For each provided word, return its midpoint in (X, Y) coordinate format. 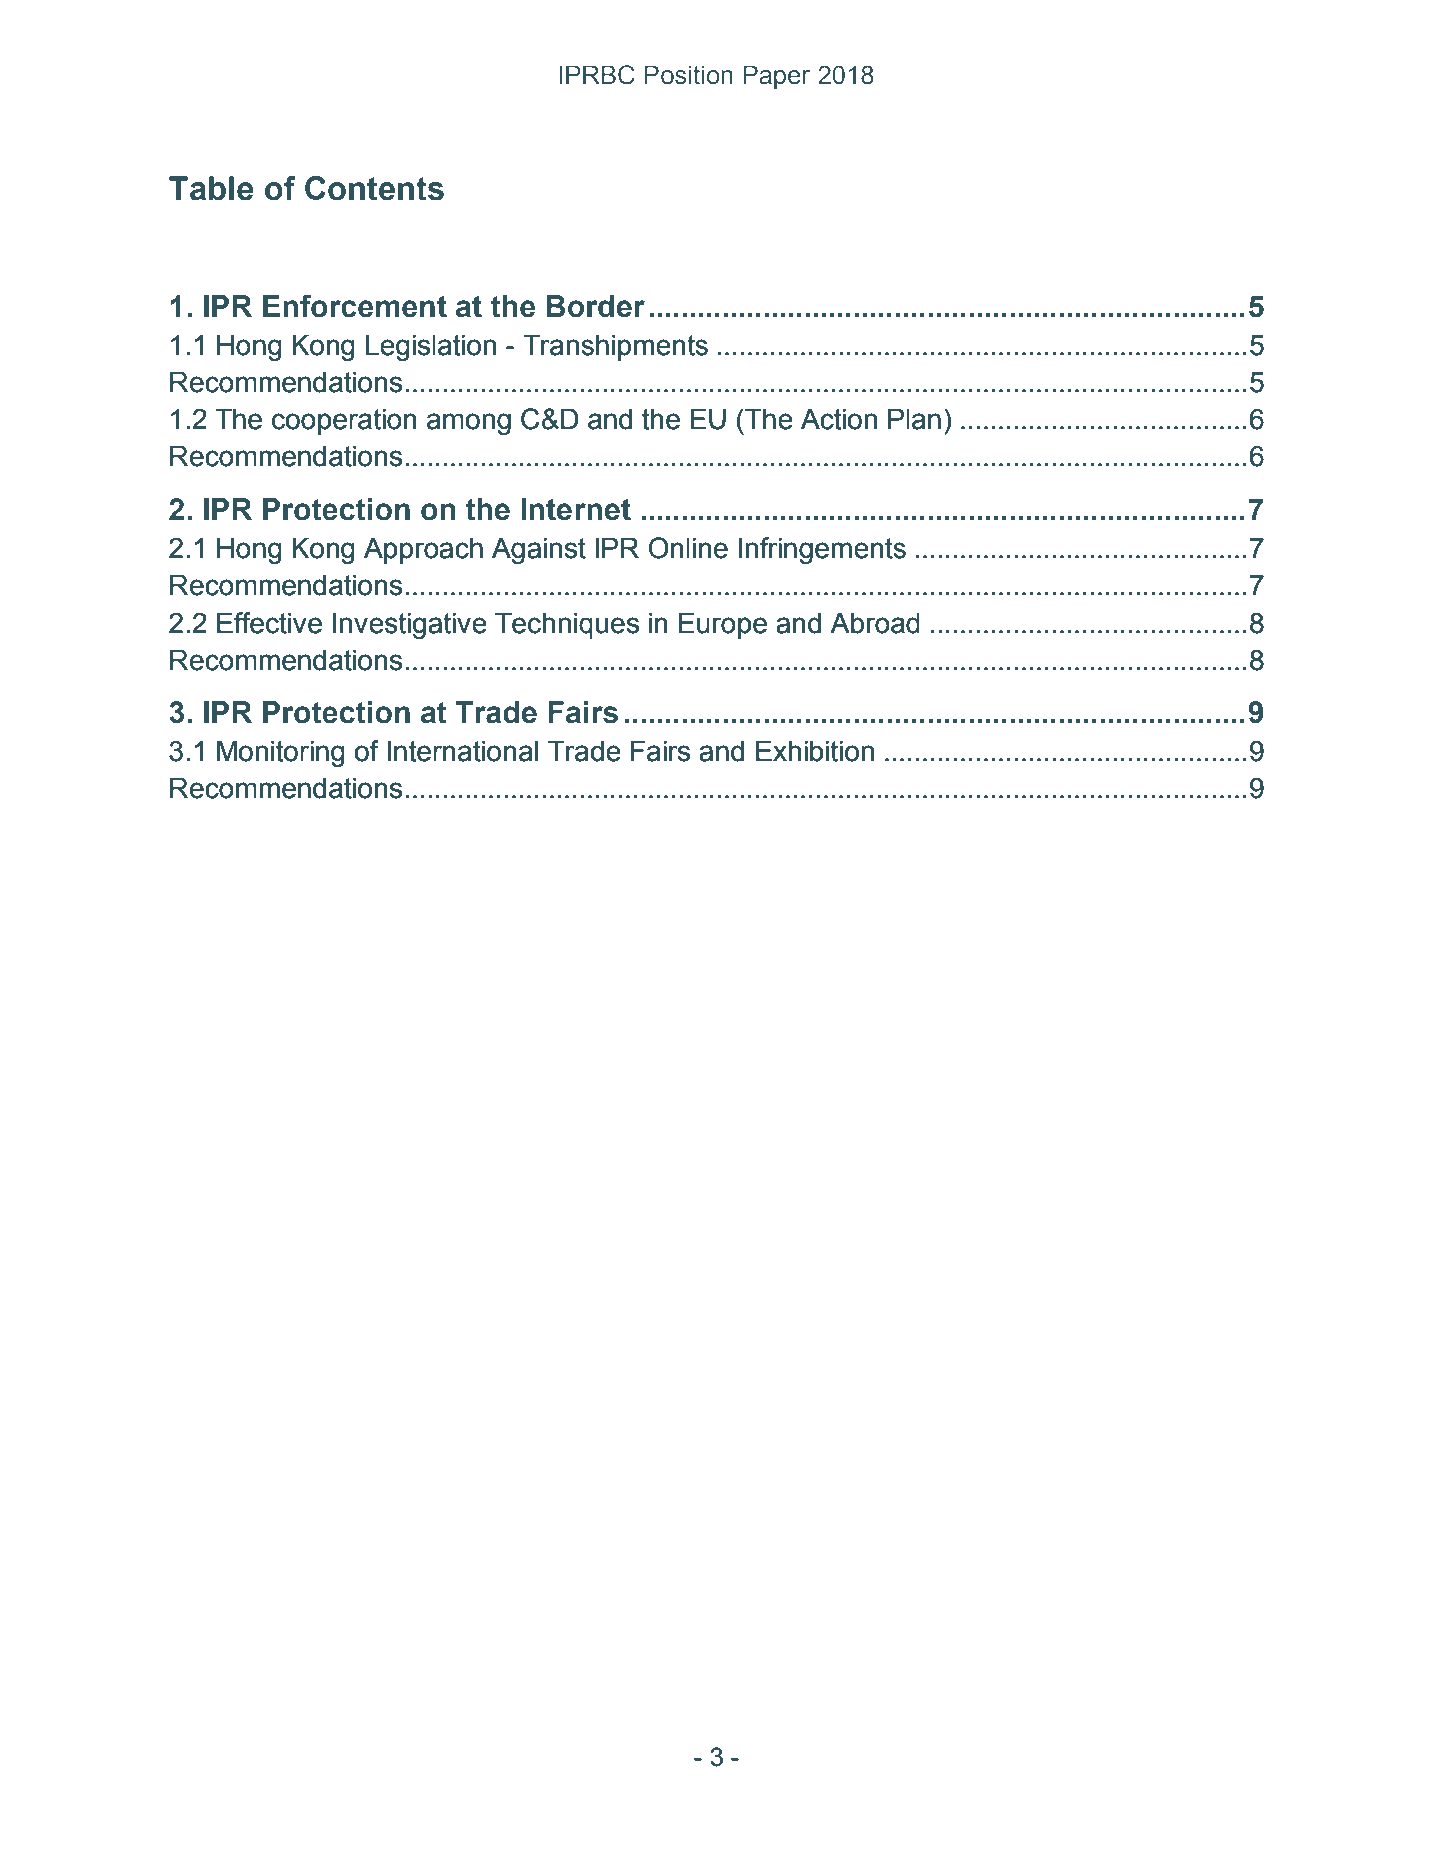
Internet (576, 509)
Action (839, 419)
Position (688, 75)
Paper (776, 77)
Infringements (822, 550)
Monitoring (281, 753)
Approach (423, 550)
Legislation (431, 347)
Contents (374, 188)
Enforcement (355, 306)
